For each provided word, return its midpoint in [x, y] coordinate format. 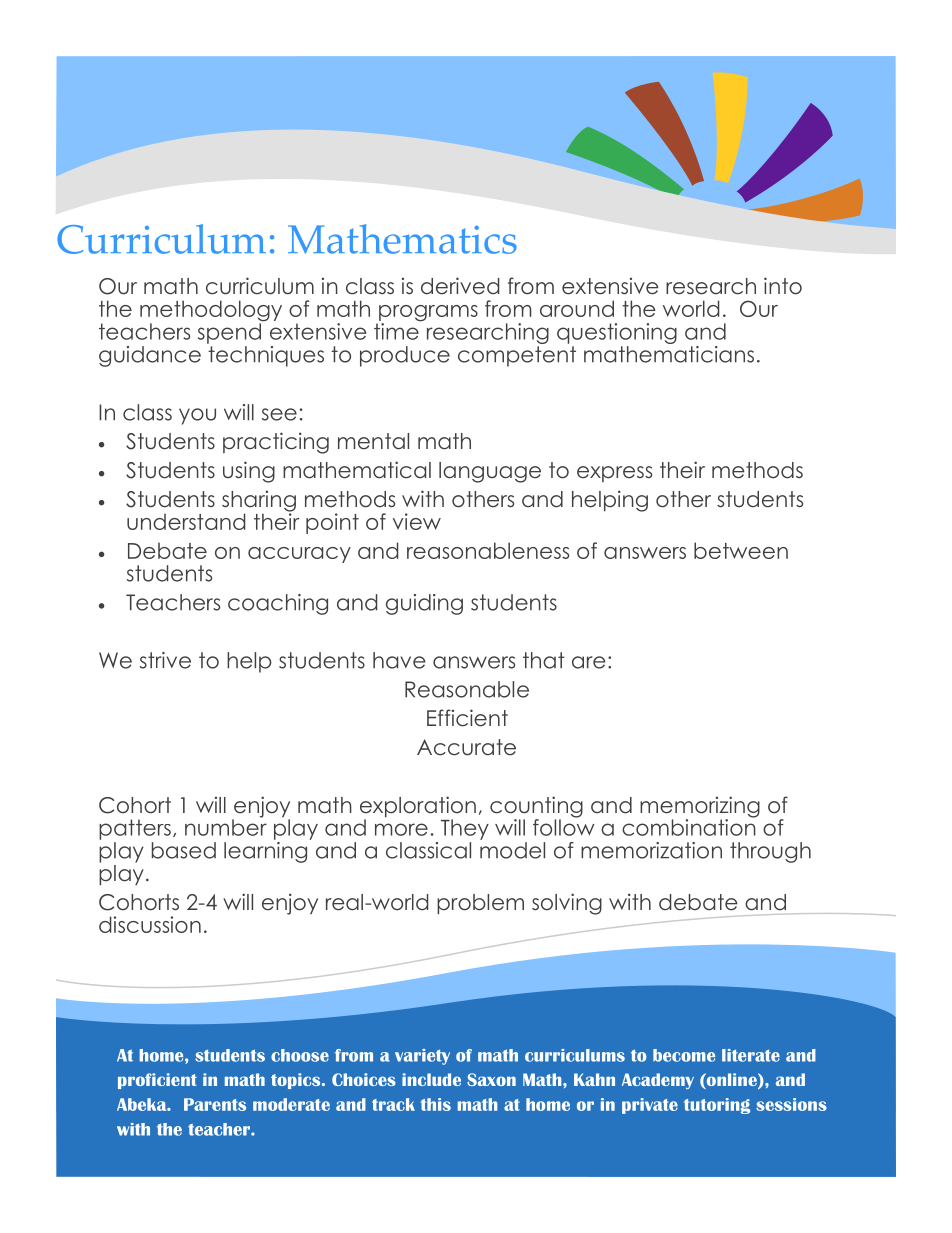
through [770, 852]
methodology [211, 312]
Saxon [491, 1079]
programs [427, 314]
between [741, 550]
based [184, 850]
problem [480, 904]
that [544, 660]
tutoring [717, 1106]
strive [165, 660]
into [783, 286]
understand [186, 521]
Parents [215, 1104]
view [417, 521]
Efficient [467, 718]
